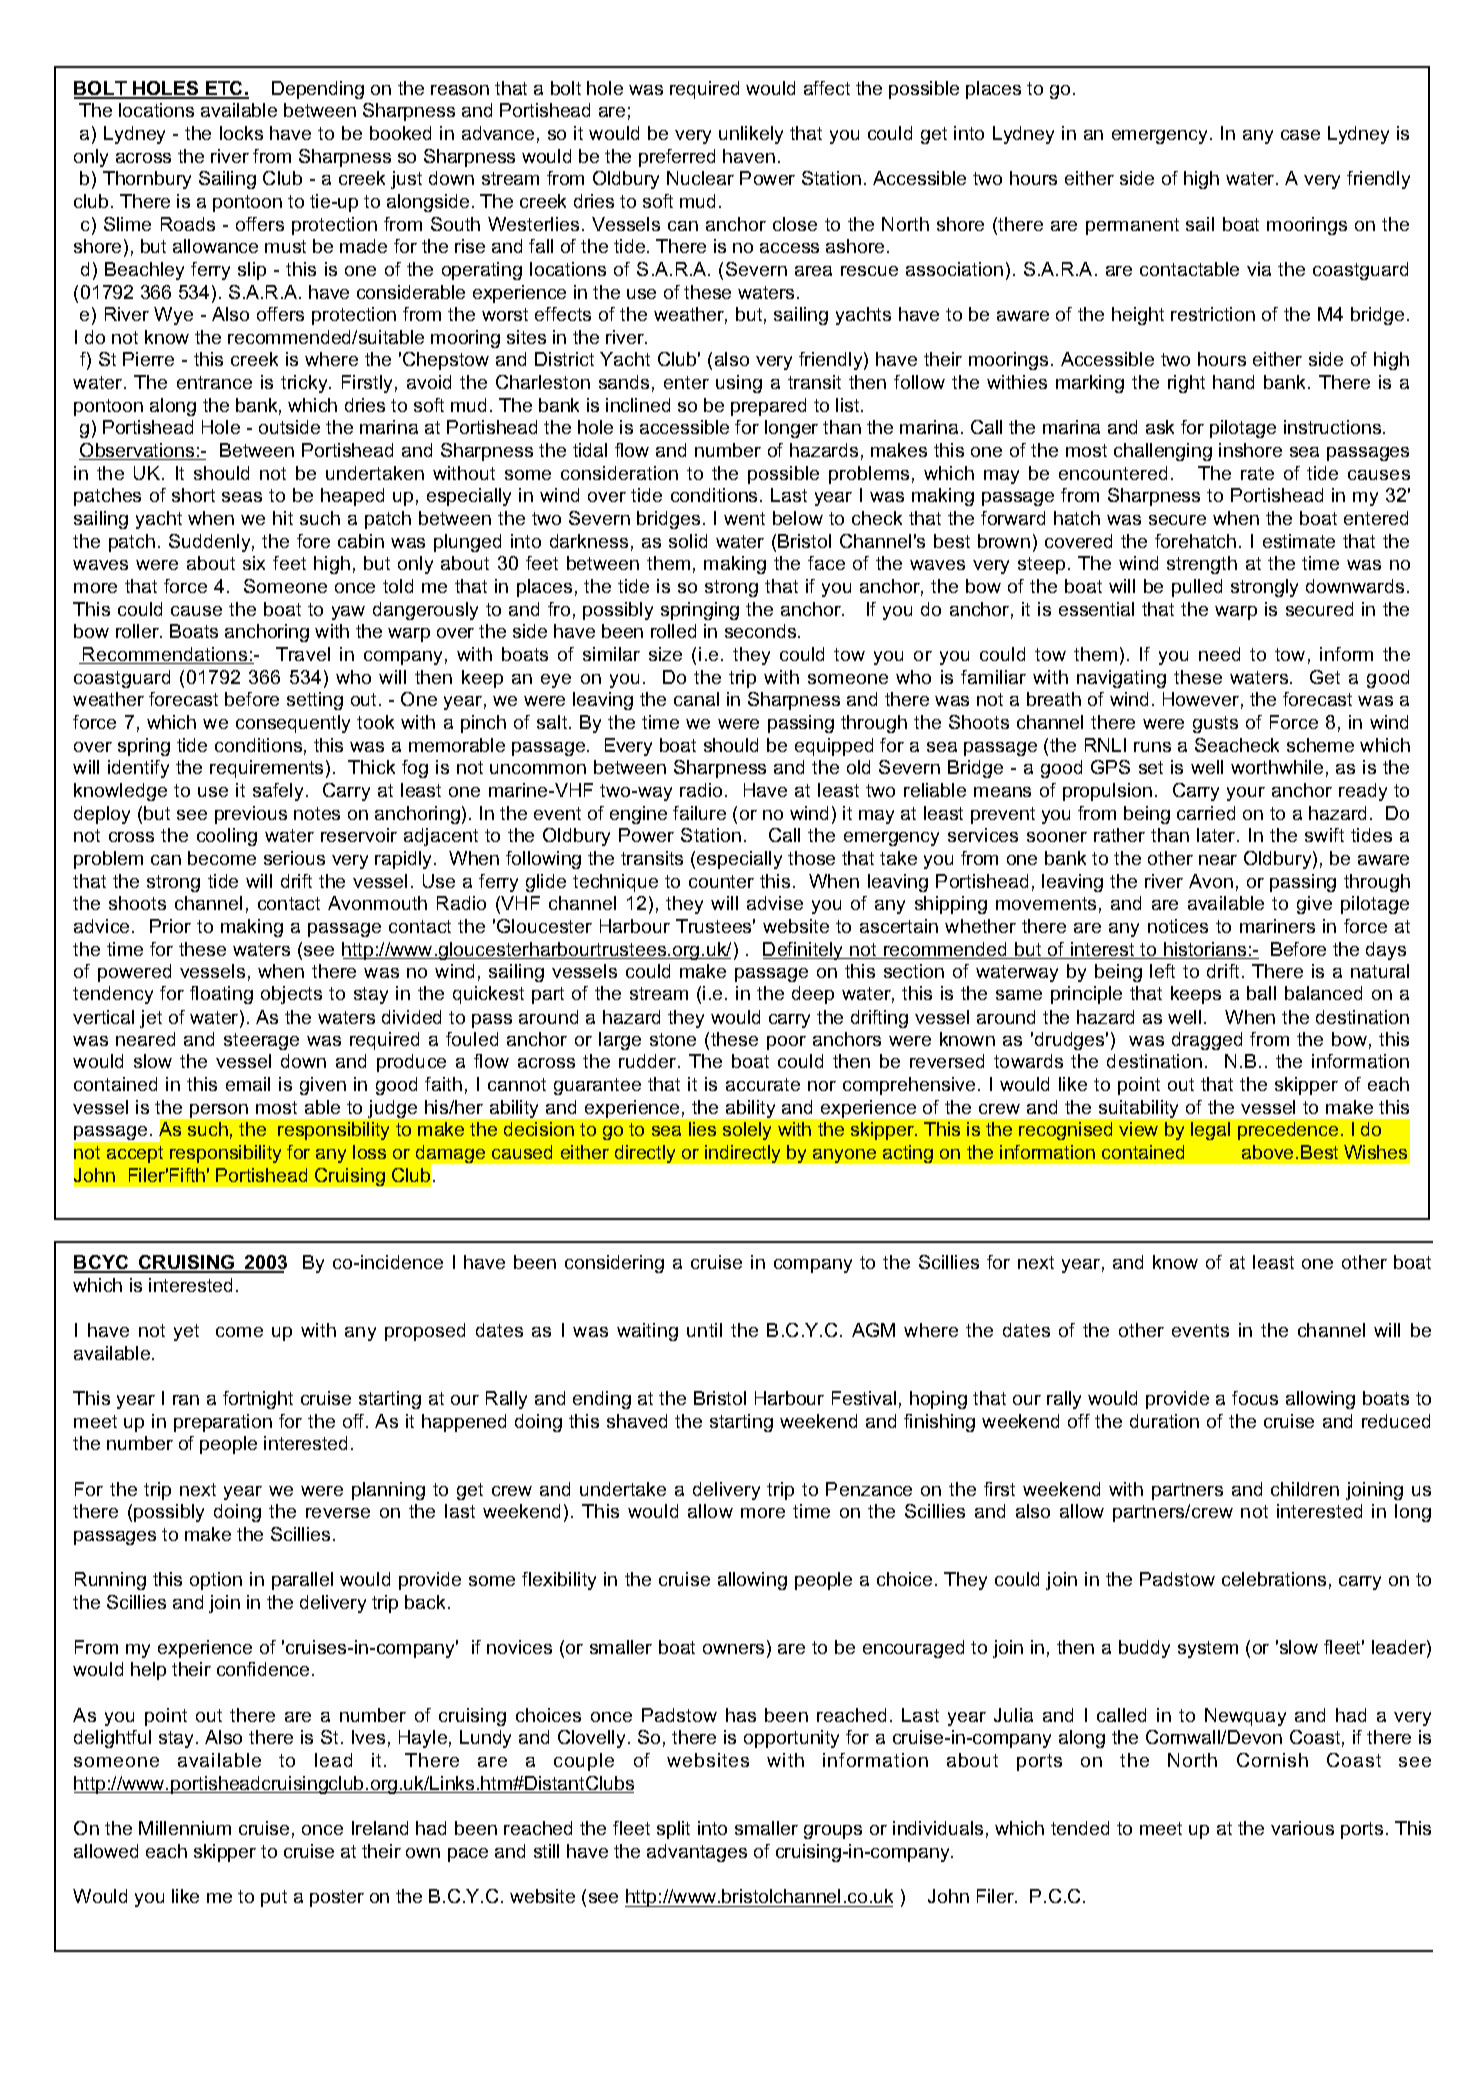 This page has width=1465, height=2073. What do you see at coordinates (291, 995) in the page?
I see `objects` at bounding box center [291, 995].
